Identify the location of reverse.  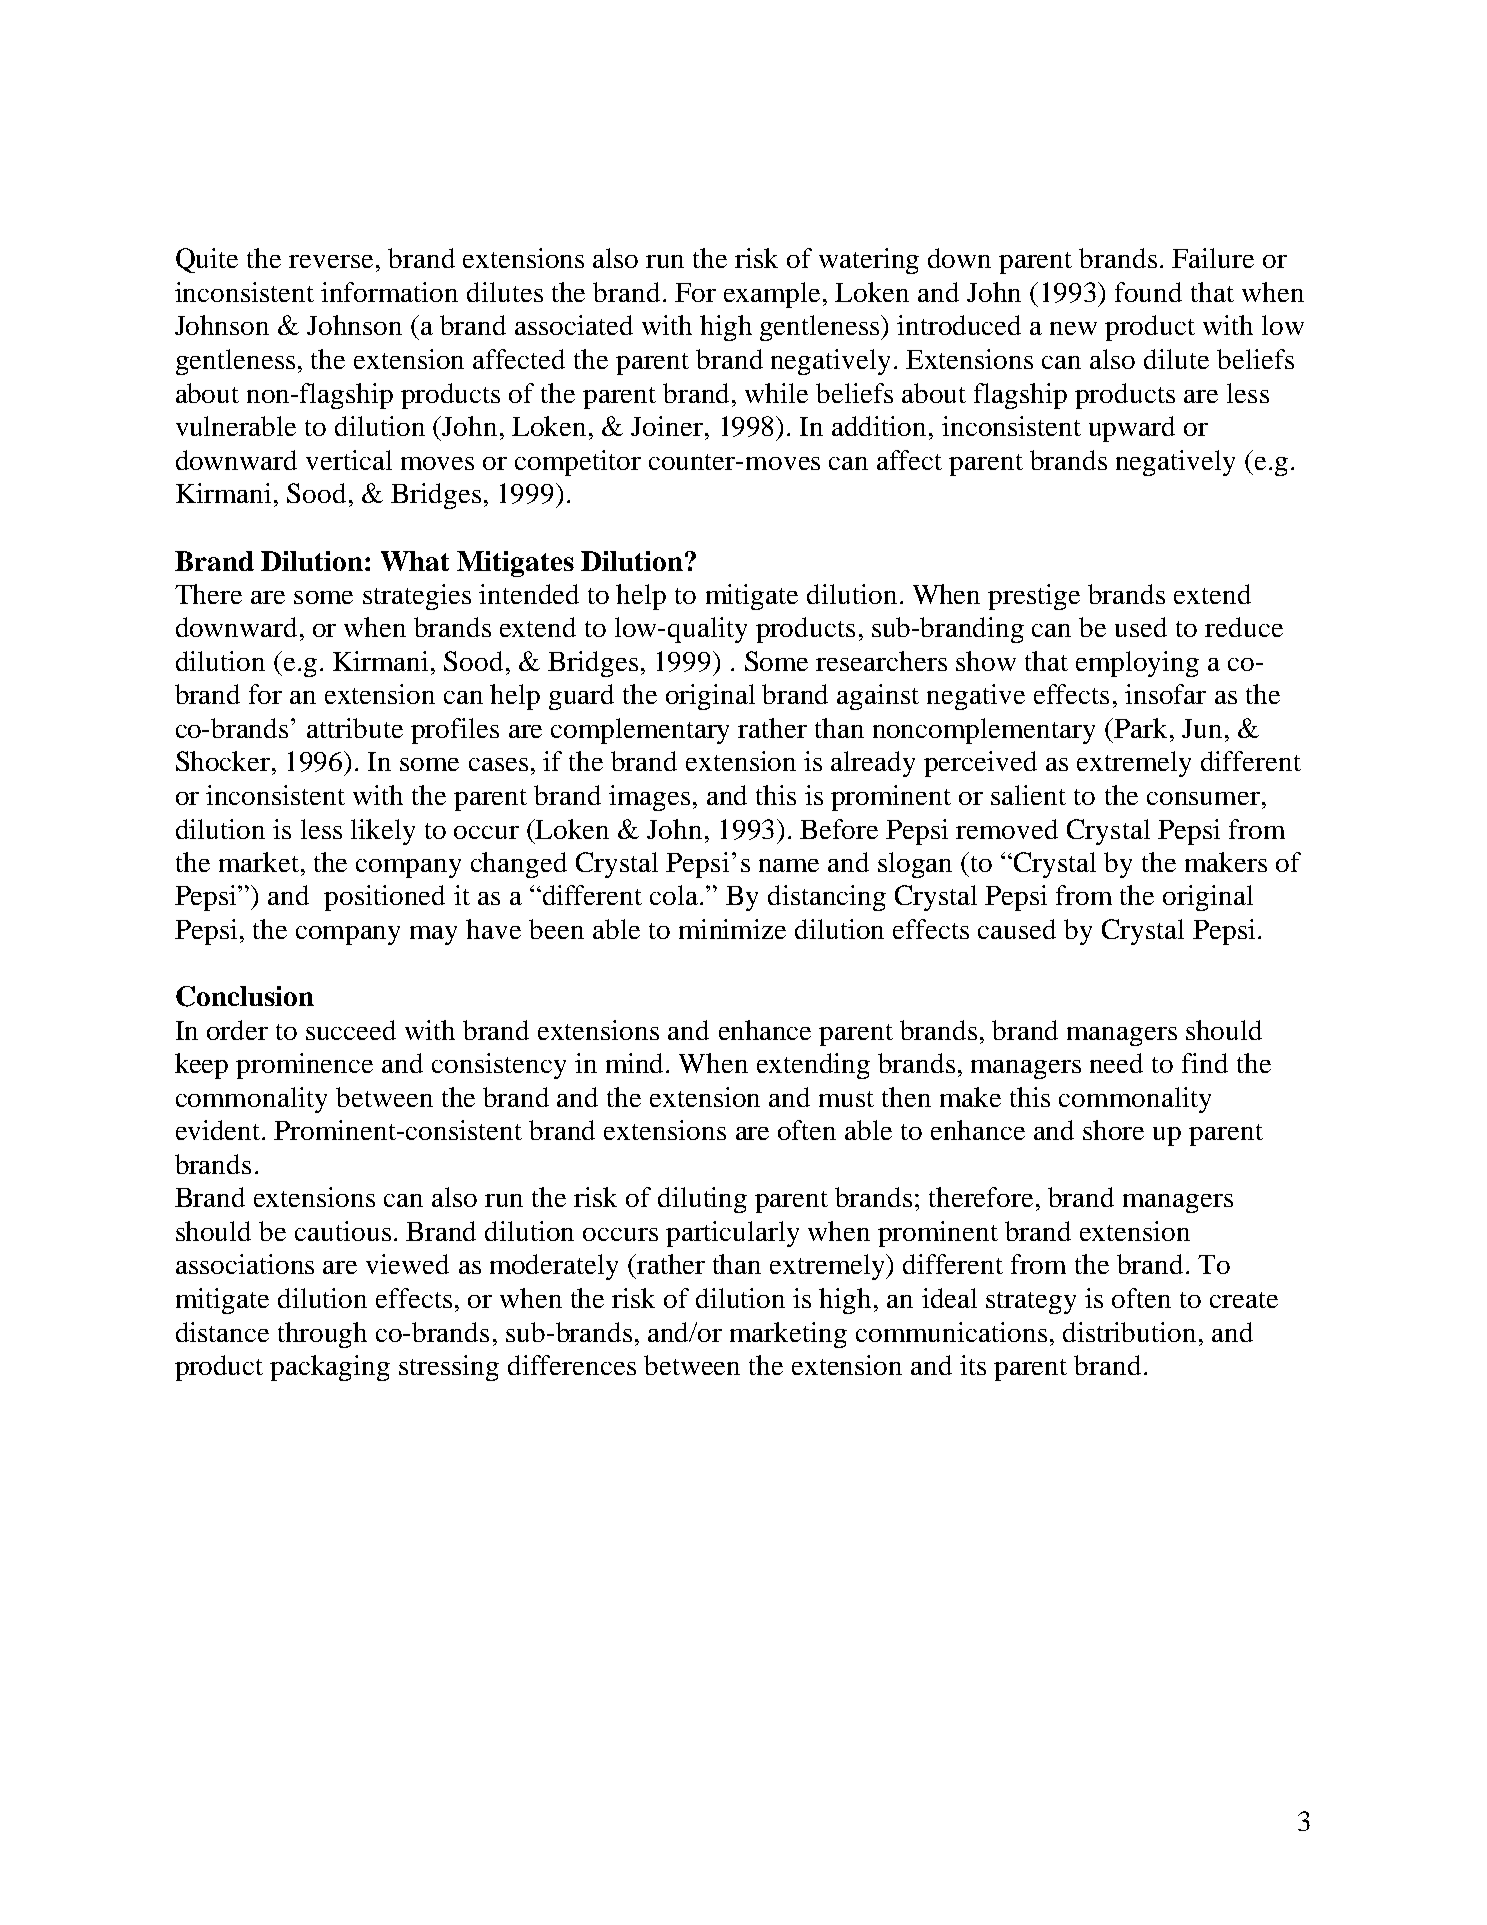
(331, 261).
